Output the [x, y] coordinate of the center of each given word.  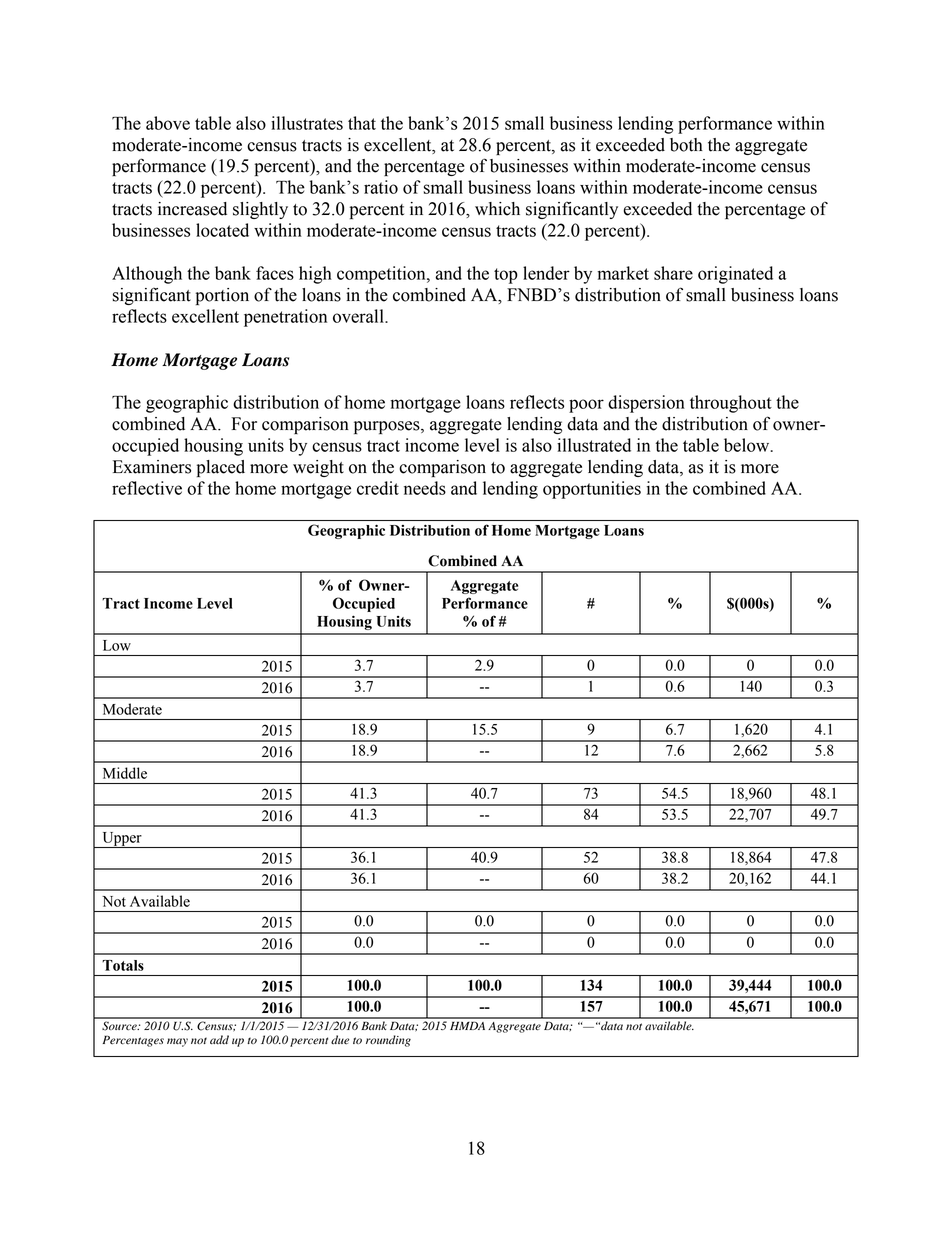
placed [221, 468]
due [340, 1040]
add [219, 1039]
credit [378, 488]
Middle [125, 773]
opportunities [592, 490]
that [362, 123]
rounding [388, 1041]
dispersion [646, 404]
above [168, 123]
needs [425, 488]
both [686, 145]
